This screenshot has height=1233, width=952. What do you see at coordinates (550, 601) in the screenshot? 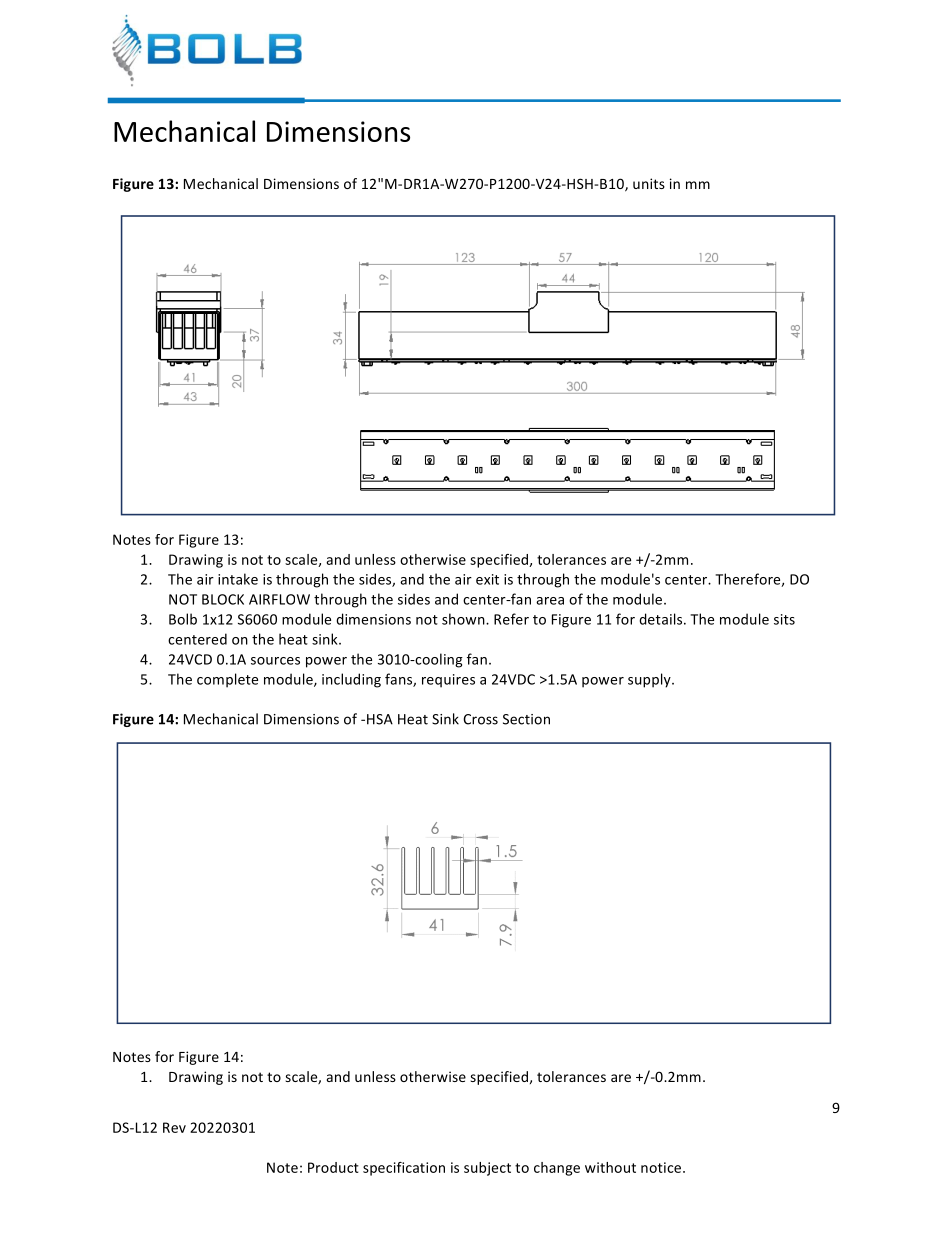
I see `area` at bounding box center [550, 601].
